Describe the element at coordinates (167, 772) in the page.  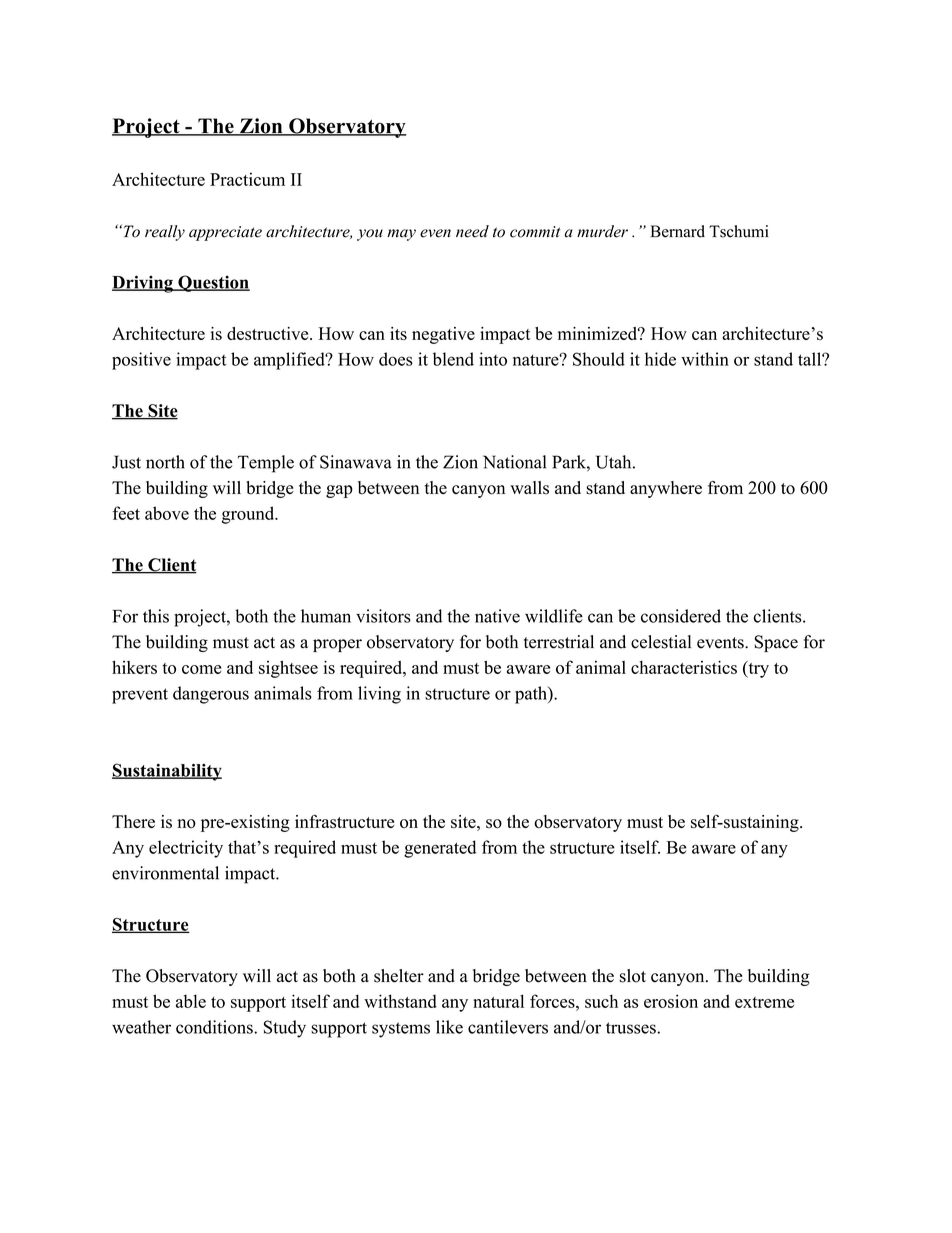
I see `Sustainability` at that location.
